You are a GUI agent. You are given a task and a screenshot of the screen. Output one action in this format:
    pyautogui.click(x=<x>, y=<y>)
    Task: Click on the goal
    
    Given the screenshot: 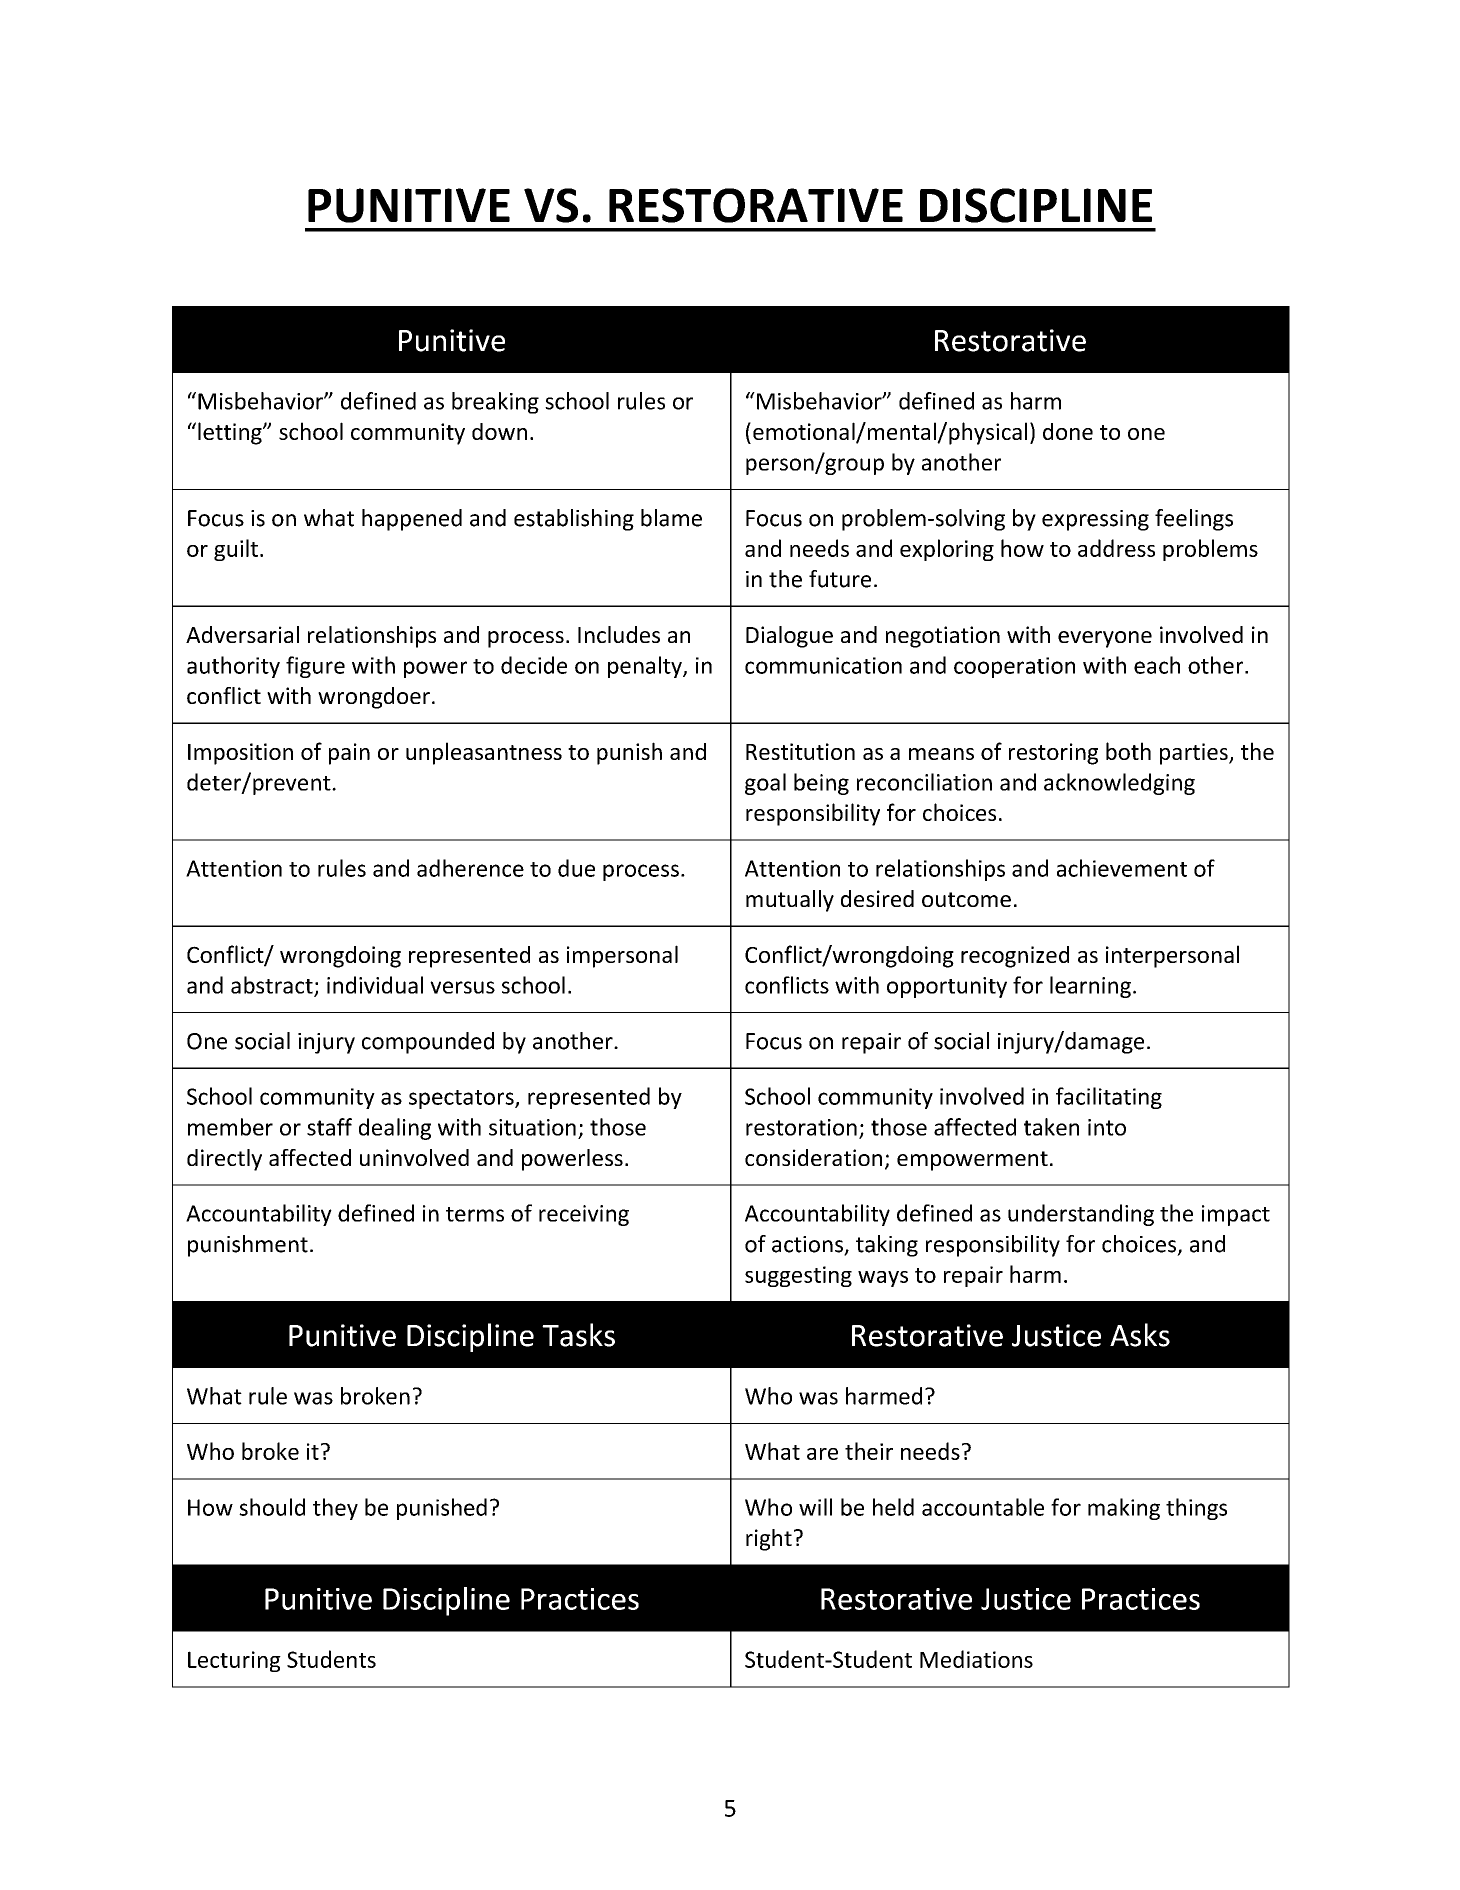 What is the action you would take?
    pyautogui.click(x=765, y=784)
